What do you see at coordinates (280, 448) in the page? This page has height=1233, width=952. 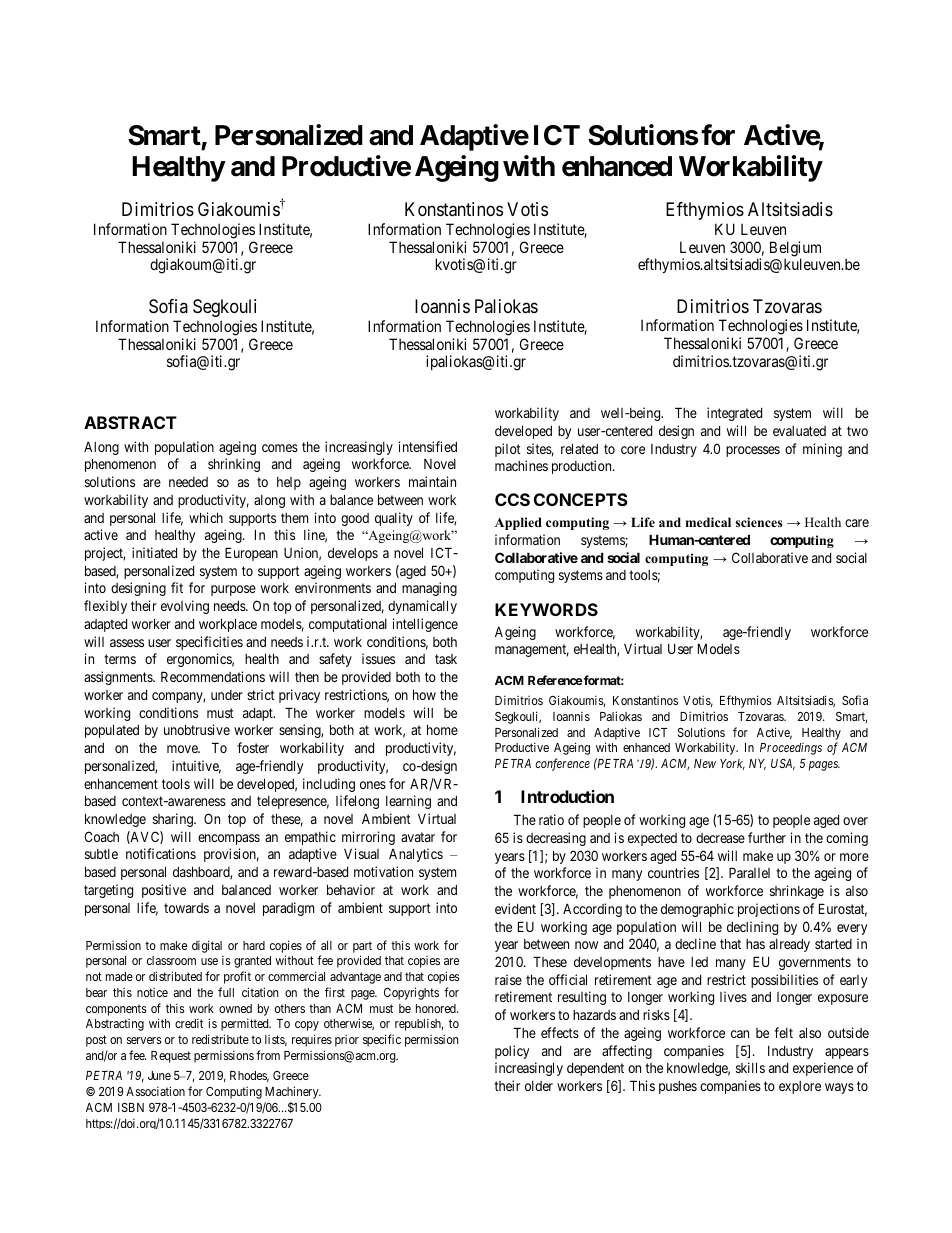 I see `comes` at bounding box center [280, 448].
